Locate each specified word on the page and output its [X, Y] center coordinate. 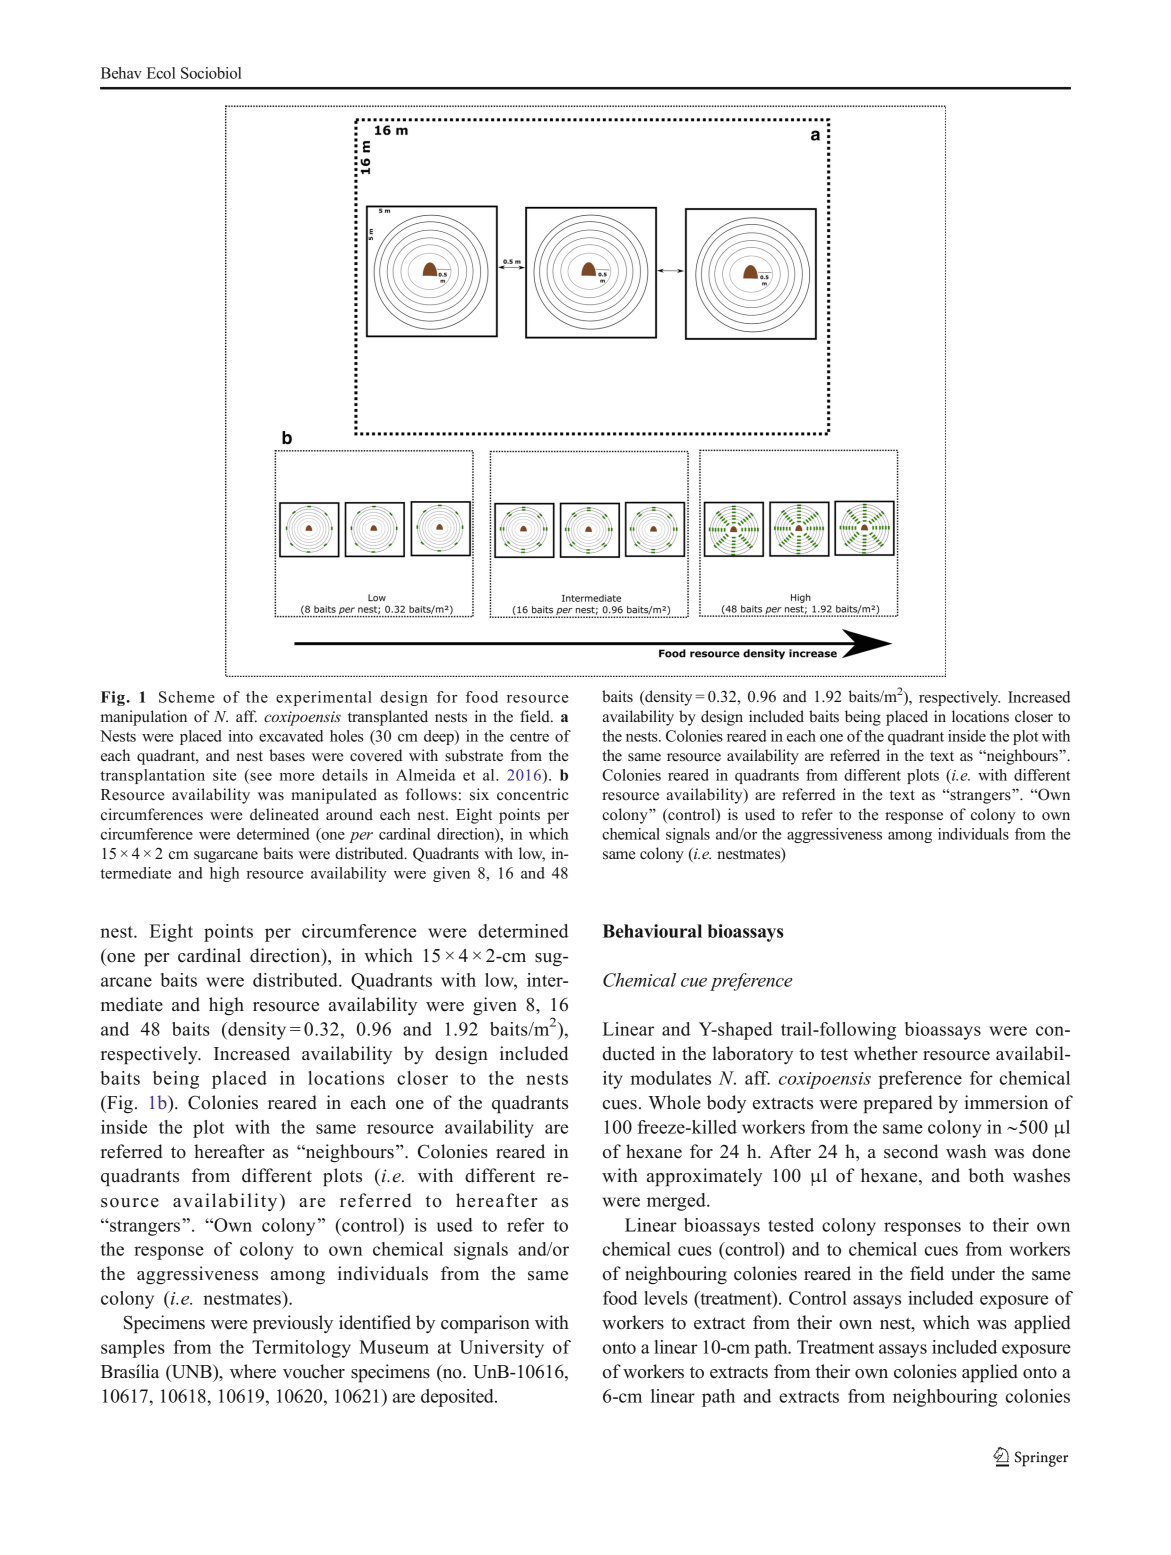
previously [293, 1324]
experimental [324, 698]
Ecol [161, 73]
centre [529, 737]
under [973, 1273]
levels [666, 1298]
